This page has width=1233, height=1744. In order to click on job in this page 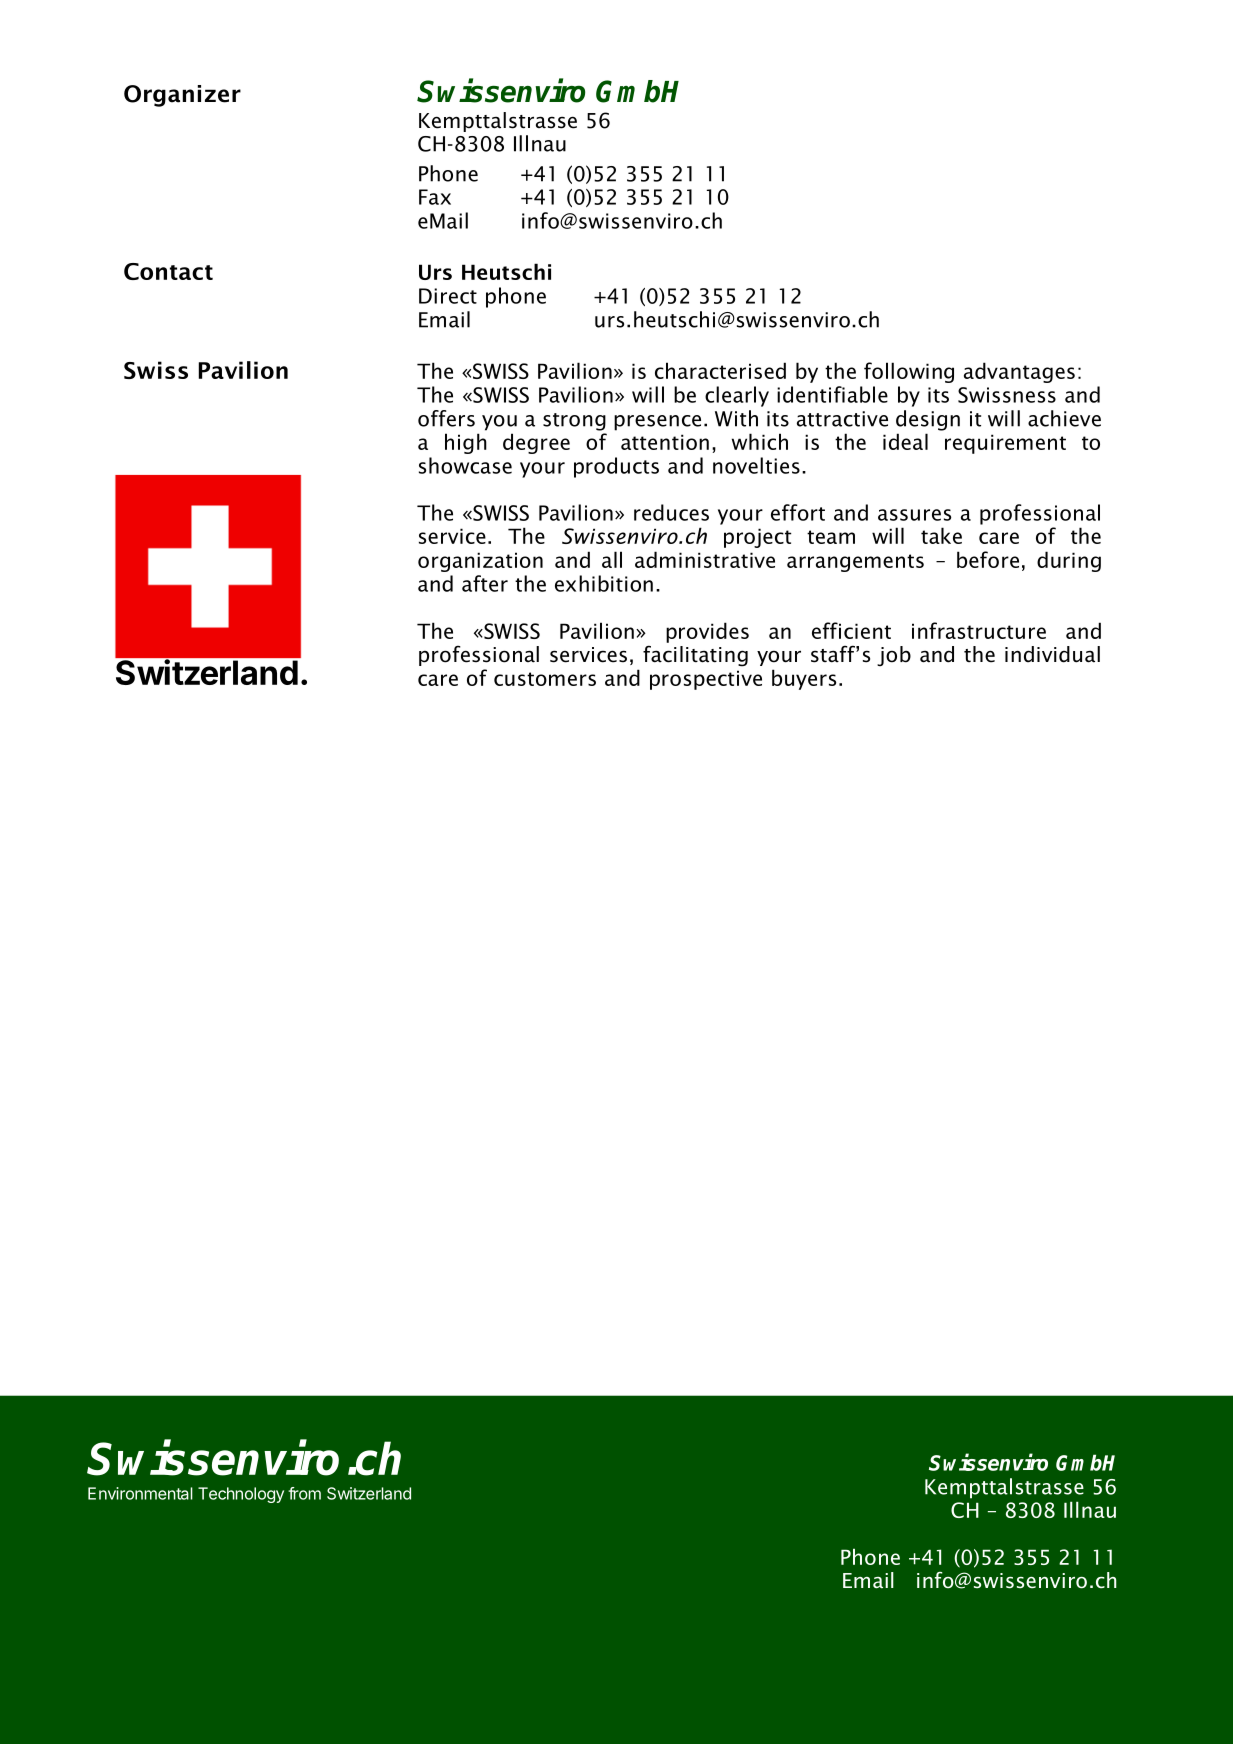, I will do `click(894, 656)`.
